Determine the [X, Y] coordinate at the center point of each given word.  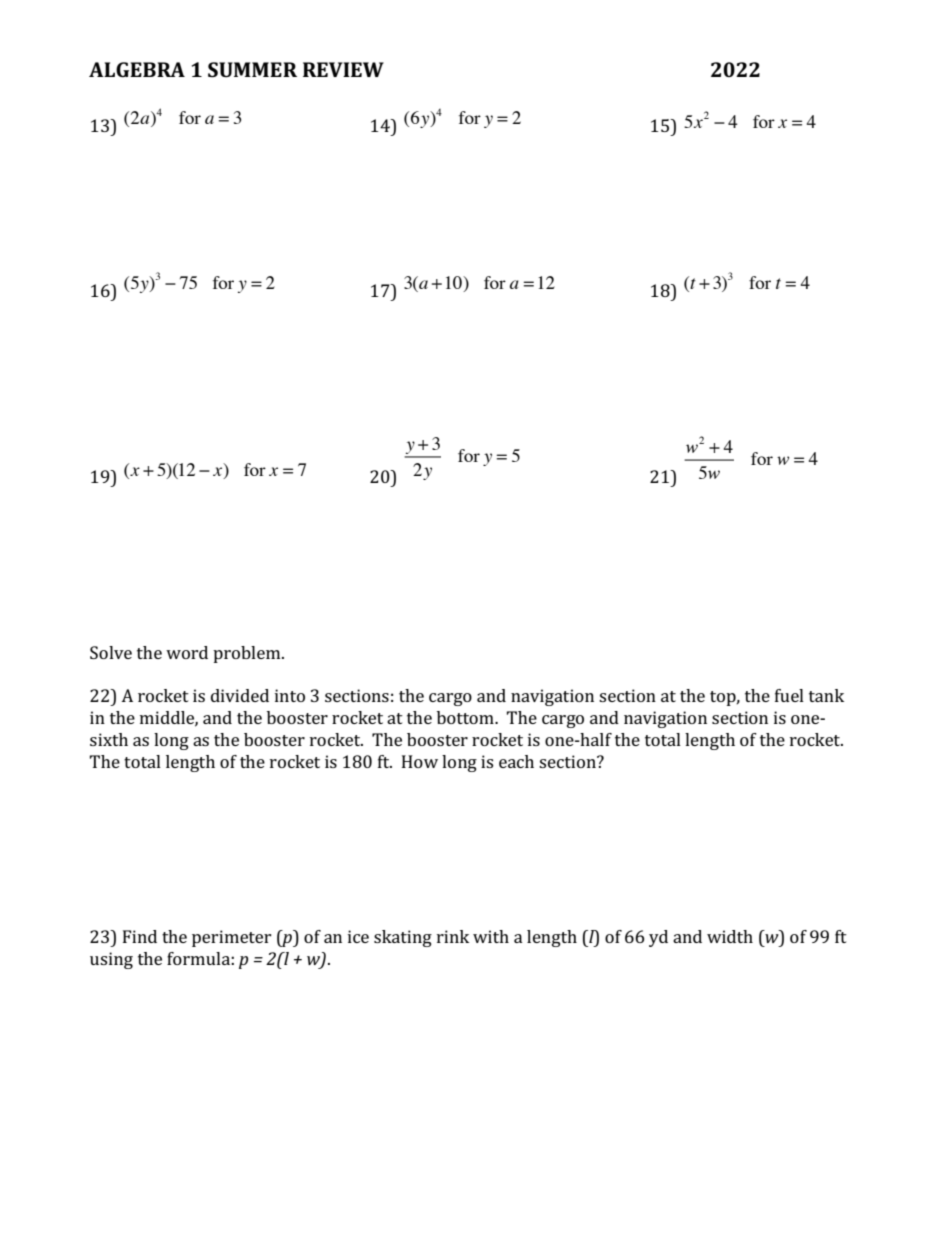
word [187, 652]
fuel [789, 695]
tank [826, 695]
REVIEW [343, 69]
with [491, 936]
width [730, 936]
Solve [111, 652]
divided [240, 695]
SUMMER [252, 69]
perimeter [232, 938]
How [420, 761]
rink [453, 936]
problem [248, 654]
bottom [466, 717]
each [516, 761]
